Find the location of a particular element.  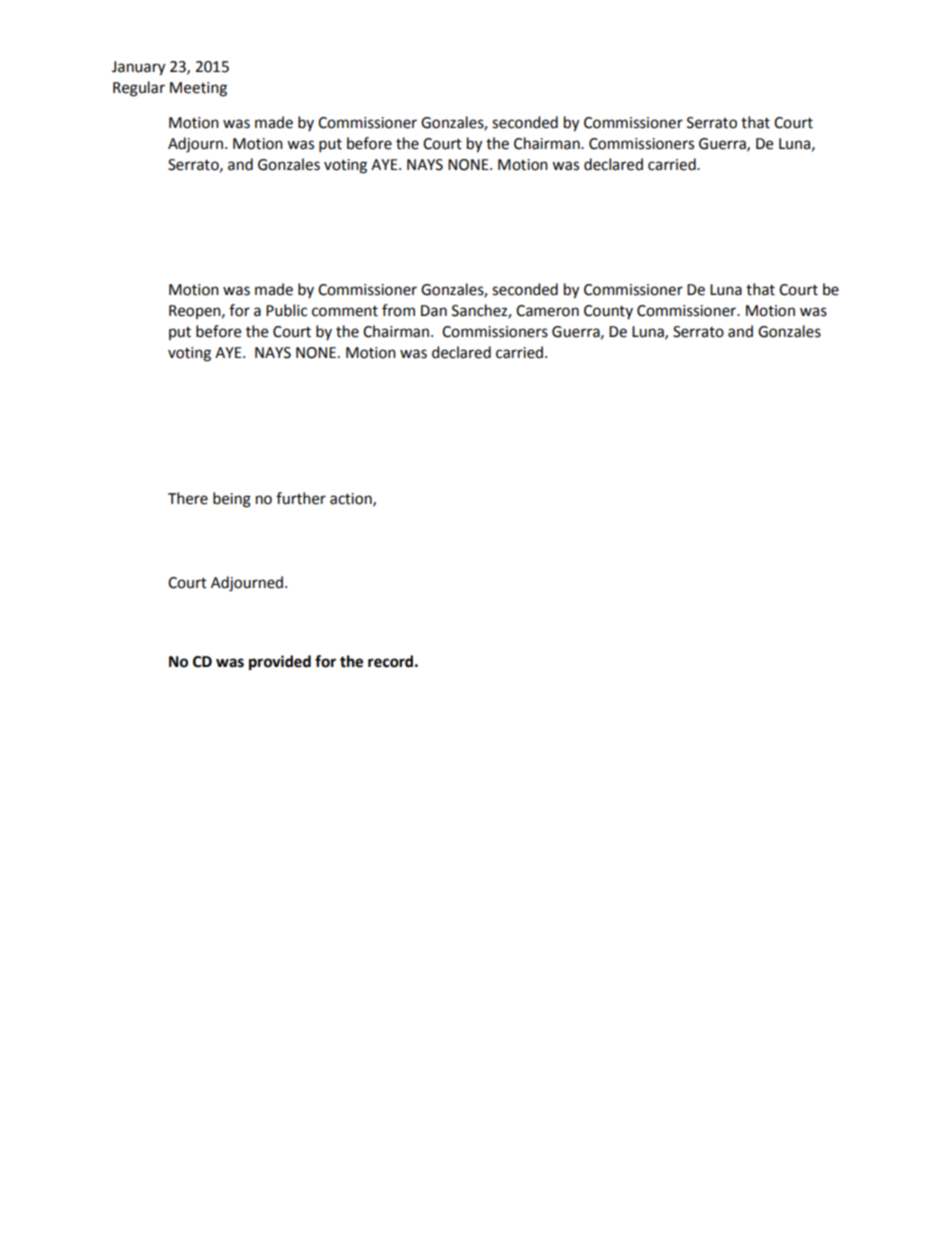

further is located at coordinates (301, 498).
